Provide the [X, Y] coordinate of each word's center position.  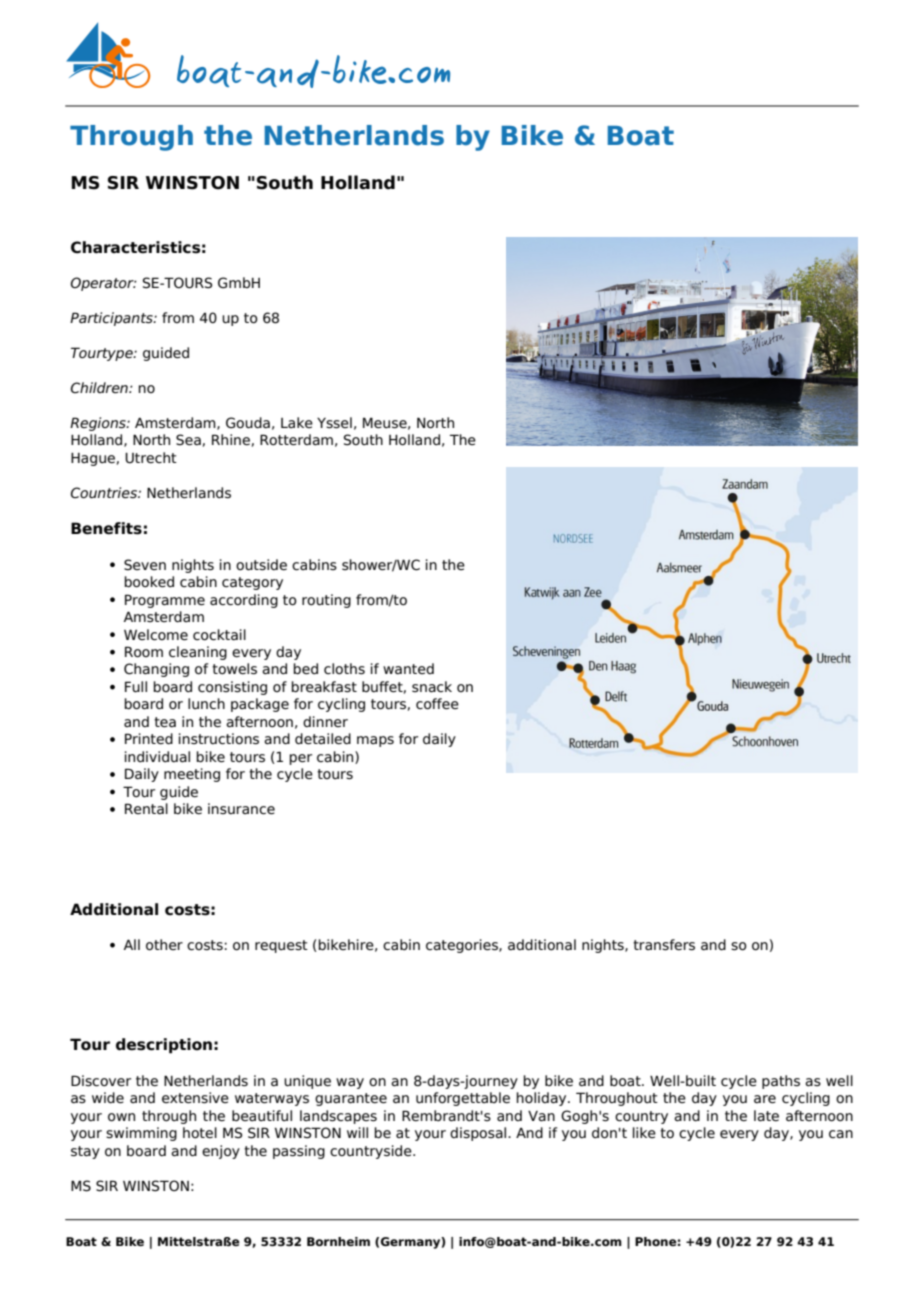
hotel [200, 1133]
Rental [146, 808]
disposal [479, 1134]
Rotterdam [296, 440]
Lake [297, 422]
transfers [664, 945]
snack [432, 687]
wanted [408, 668]
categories [463, 946]
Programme [165, 601]
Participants [112, 319]
